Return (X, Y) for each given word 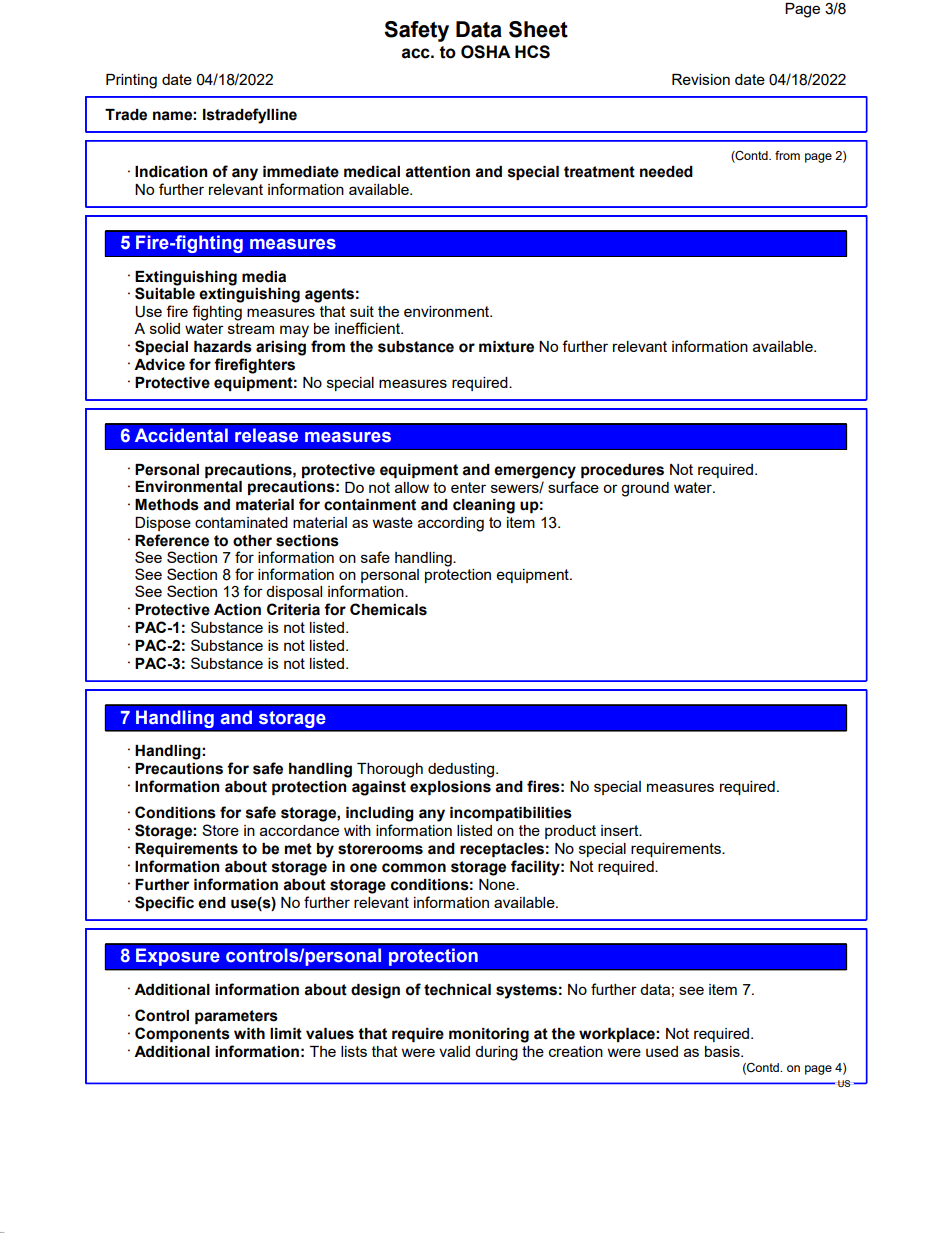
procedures (622, 471)
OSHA (486, 52)
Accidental (181, 435)
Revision (701, 79)
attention (437, 172)
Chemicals (388, 609)
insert (621, 830)
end (212, 903)
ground (645, 489)
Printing (131, 81)
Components (182, 1034)
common (414, 868)
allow (412, 487)
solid (165, 328)
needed (666, 172)
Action (237, 610)
